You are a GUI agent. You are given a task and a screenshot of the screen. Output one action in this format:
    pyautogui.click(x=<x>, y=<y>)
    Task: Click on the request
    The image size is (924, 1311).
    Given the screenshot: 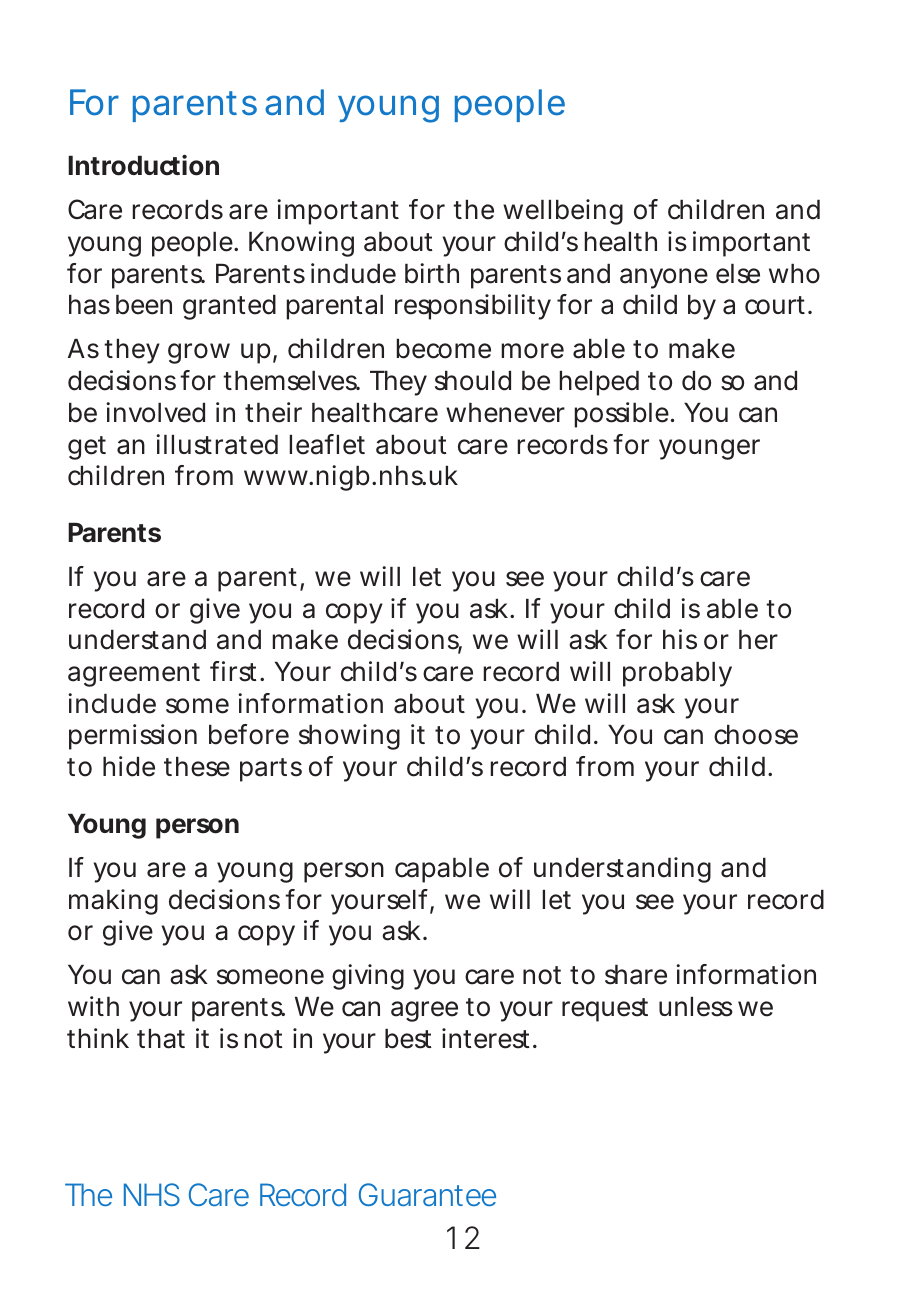 What is the action you would take?
    pyautogui.click(x=605, y=1010)
